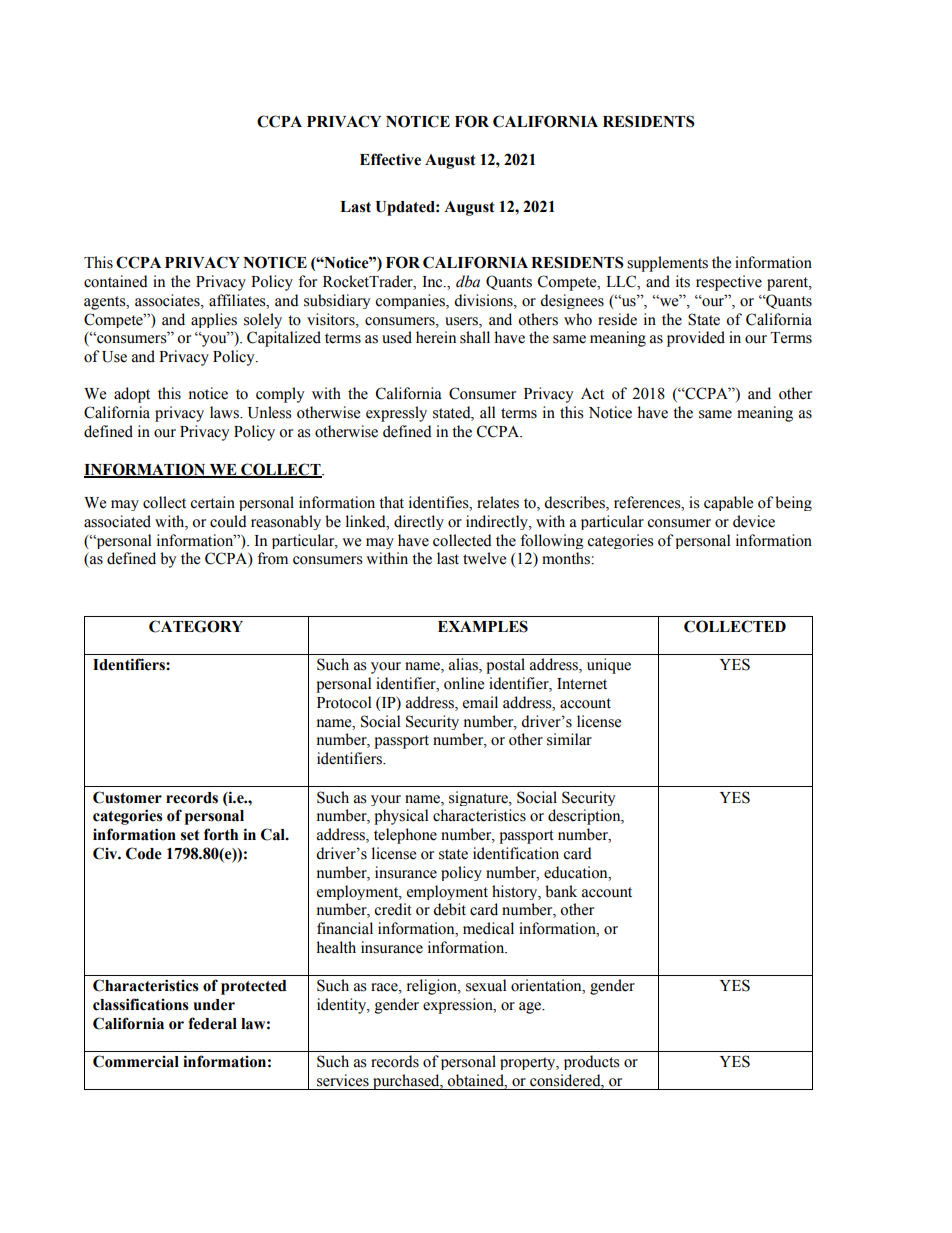 The image size is (952, 1233). I want to click on Effective, so click(390, 159).
